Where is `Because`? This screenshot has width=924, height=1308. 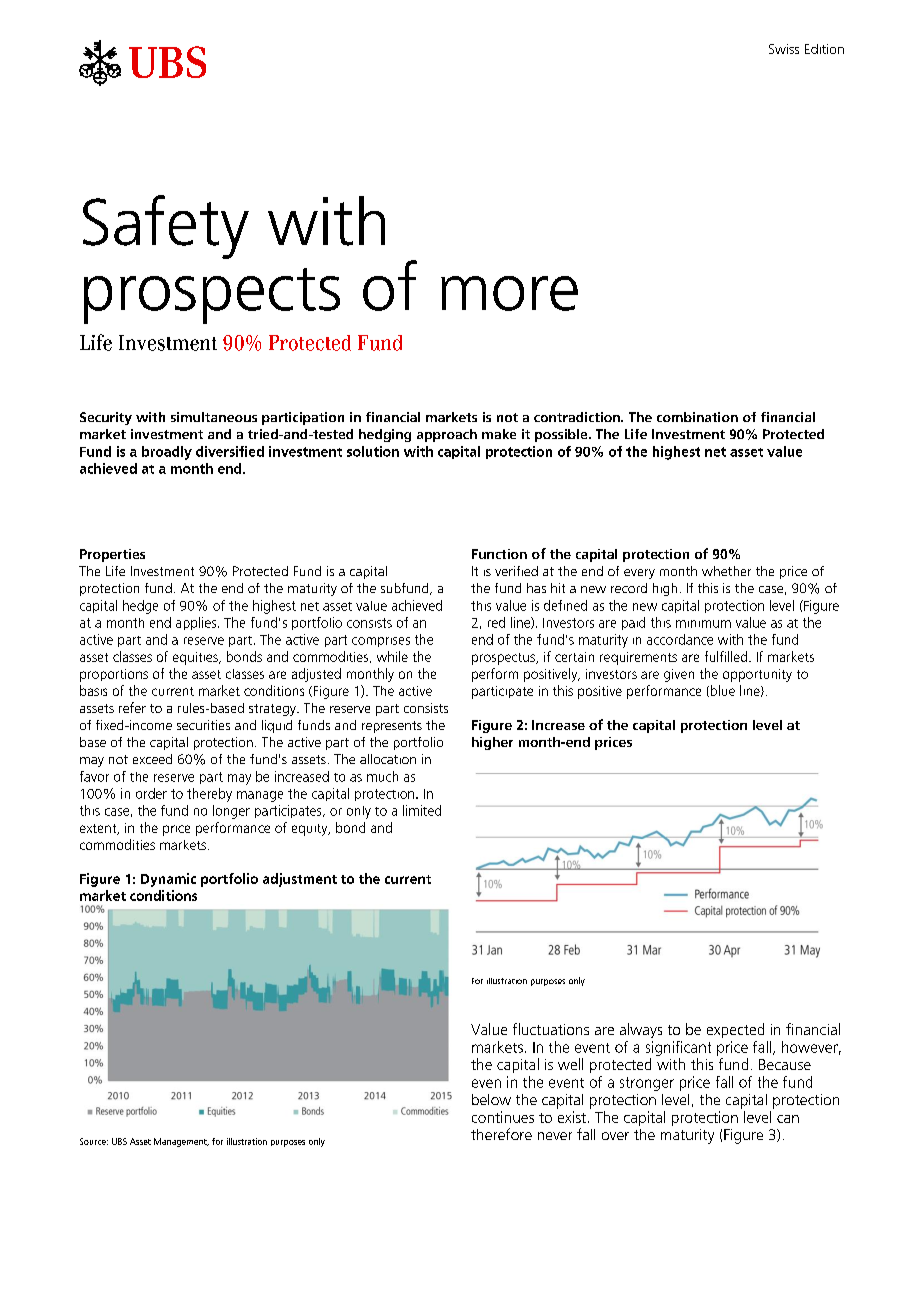 Because is located at coordinates (785, 1064).
